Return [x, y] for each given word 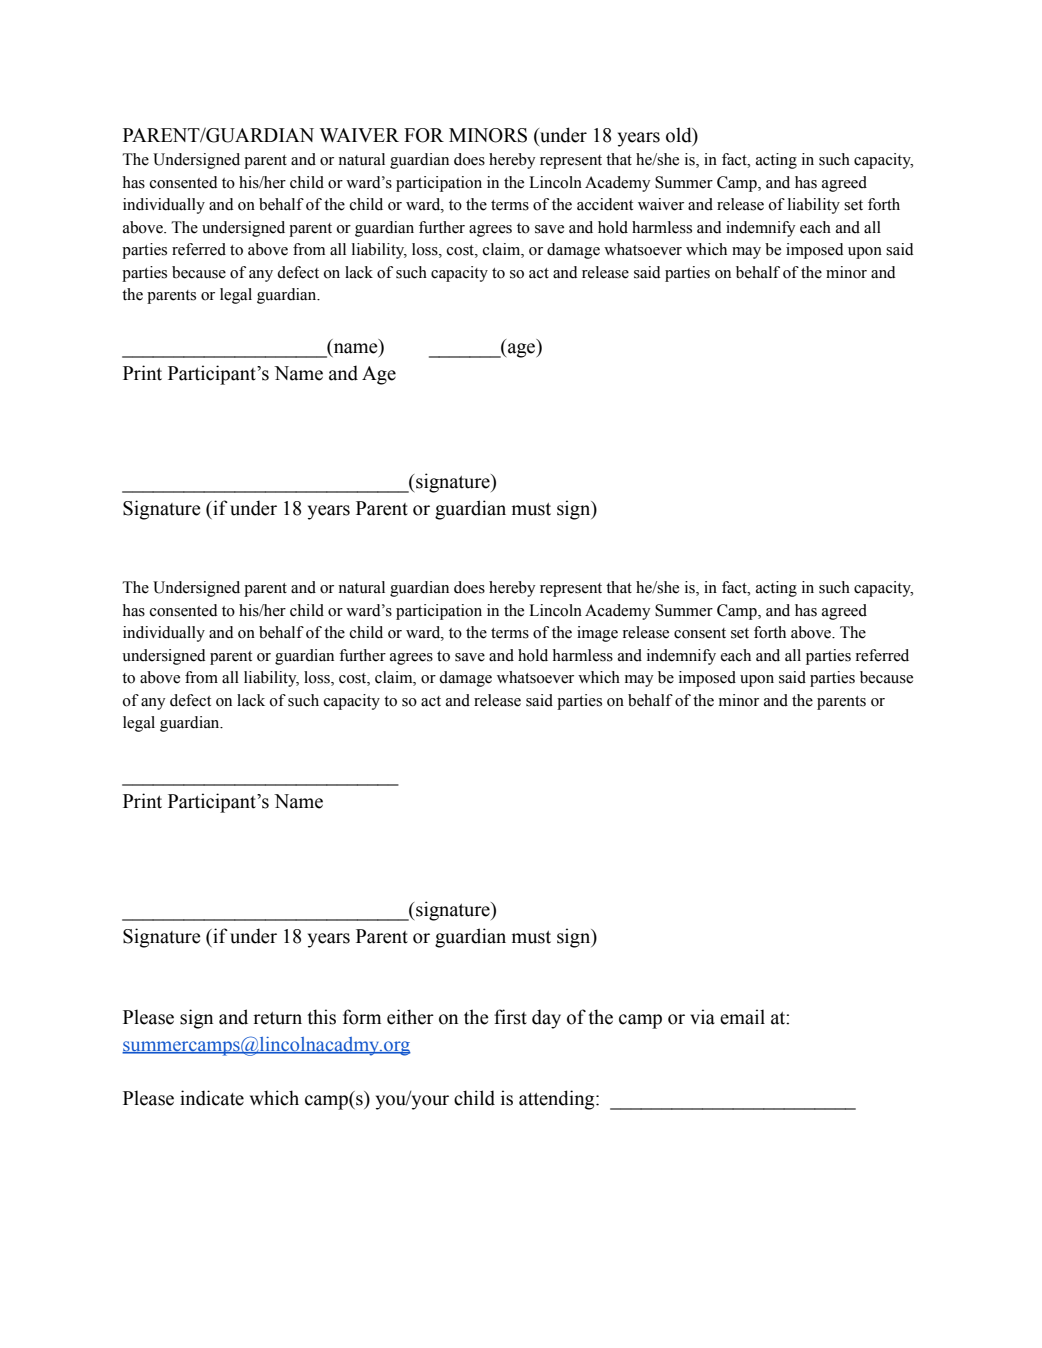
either [410, 1017]
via [702, 1017]
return [277, 1018]
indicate [212, 1098]
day [546, 1019]
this [321, 1017]
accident [605, 204]
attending [558, 1100]
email [742, 1017]
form [362, 1017]
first [510, 1017]
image [597, 634]
